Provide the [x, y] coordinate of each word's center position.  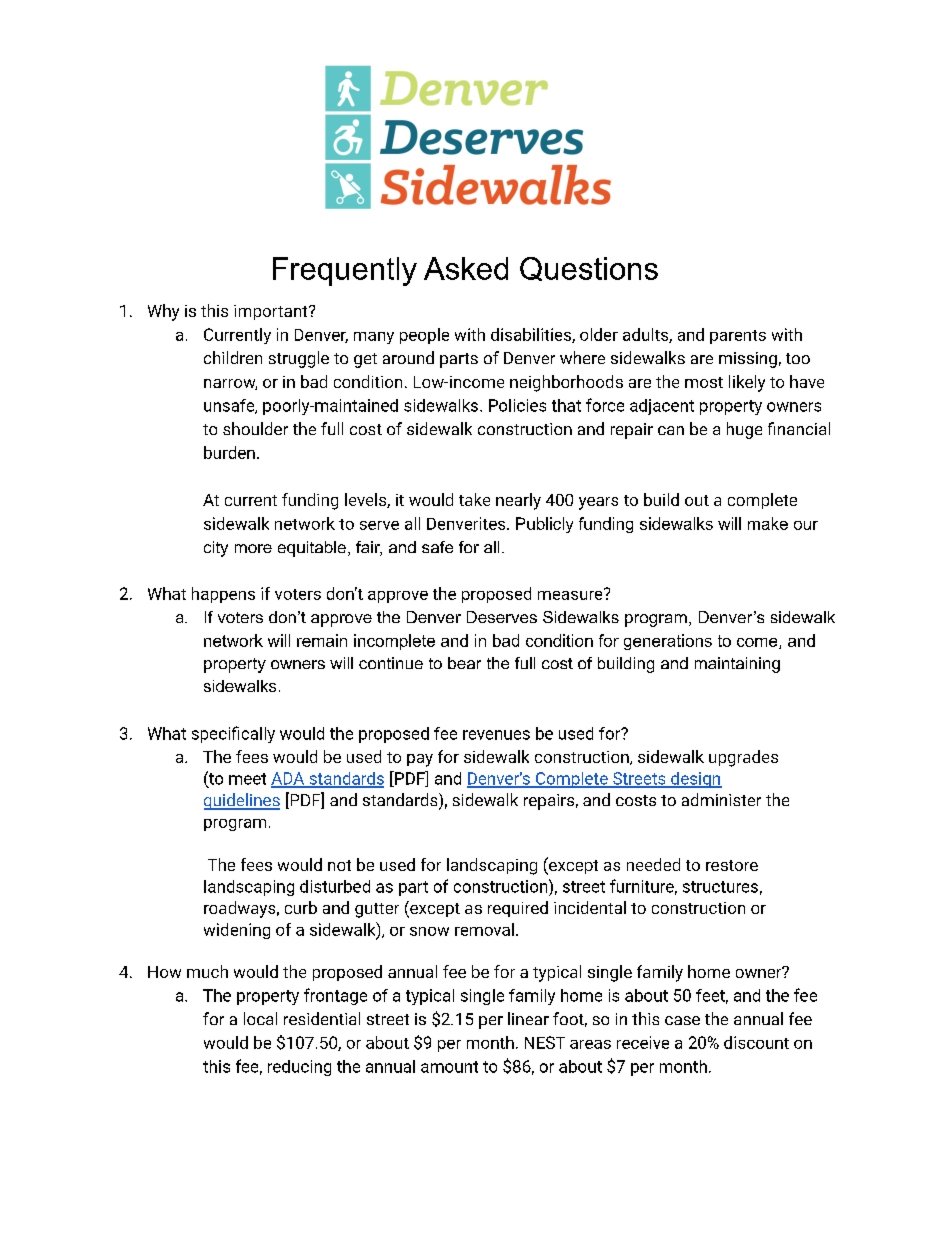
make [768, 523]
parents [738, 337]
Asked [466, 268]
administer [721, 799]
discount [756, 1042]
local [260, 1018]
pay [420, 760]
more [253, 548]
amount [449, 1067]
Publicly [544, 525]
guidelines [242, 801]
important [272, 312]
